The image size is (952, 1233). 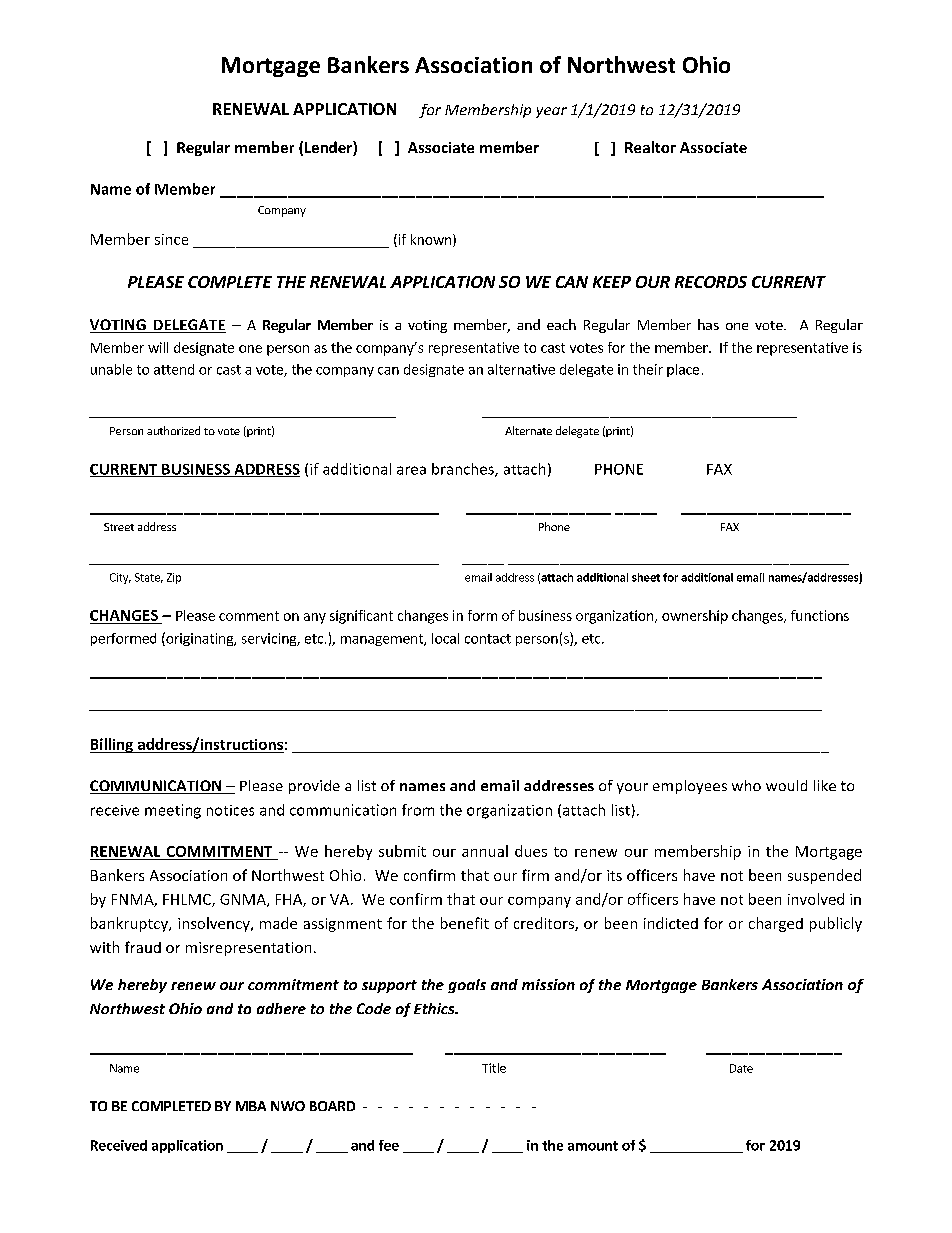 I want to click on year, so click(x=551, y=112).
